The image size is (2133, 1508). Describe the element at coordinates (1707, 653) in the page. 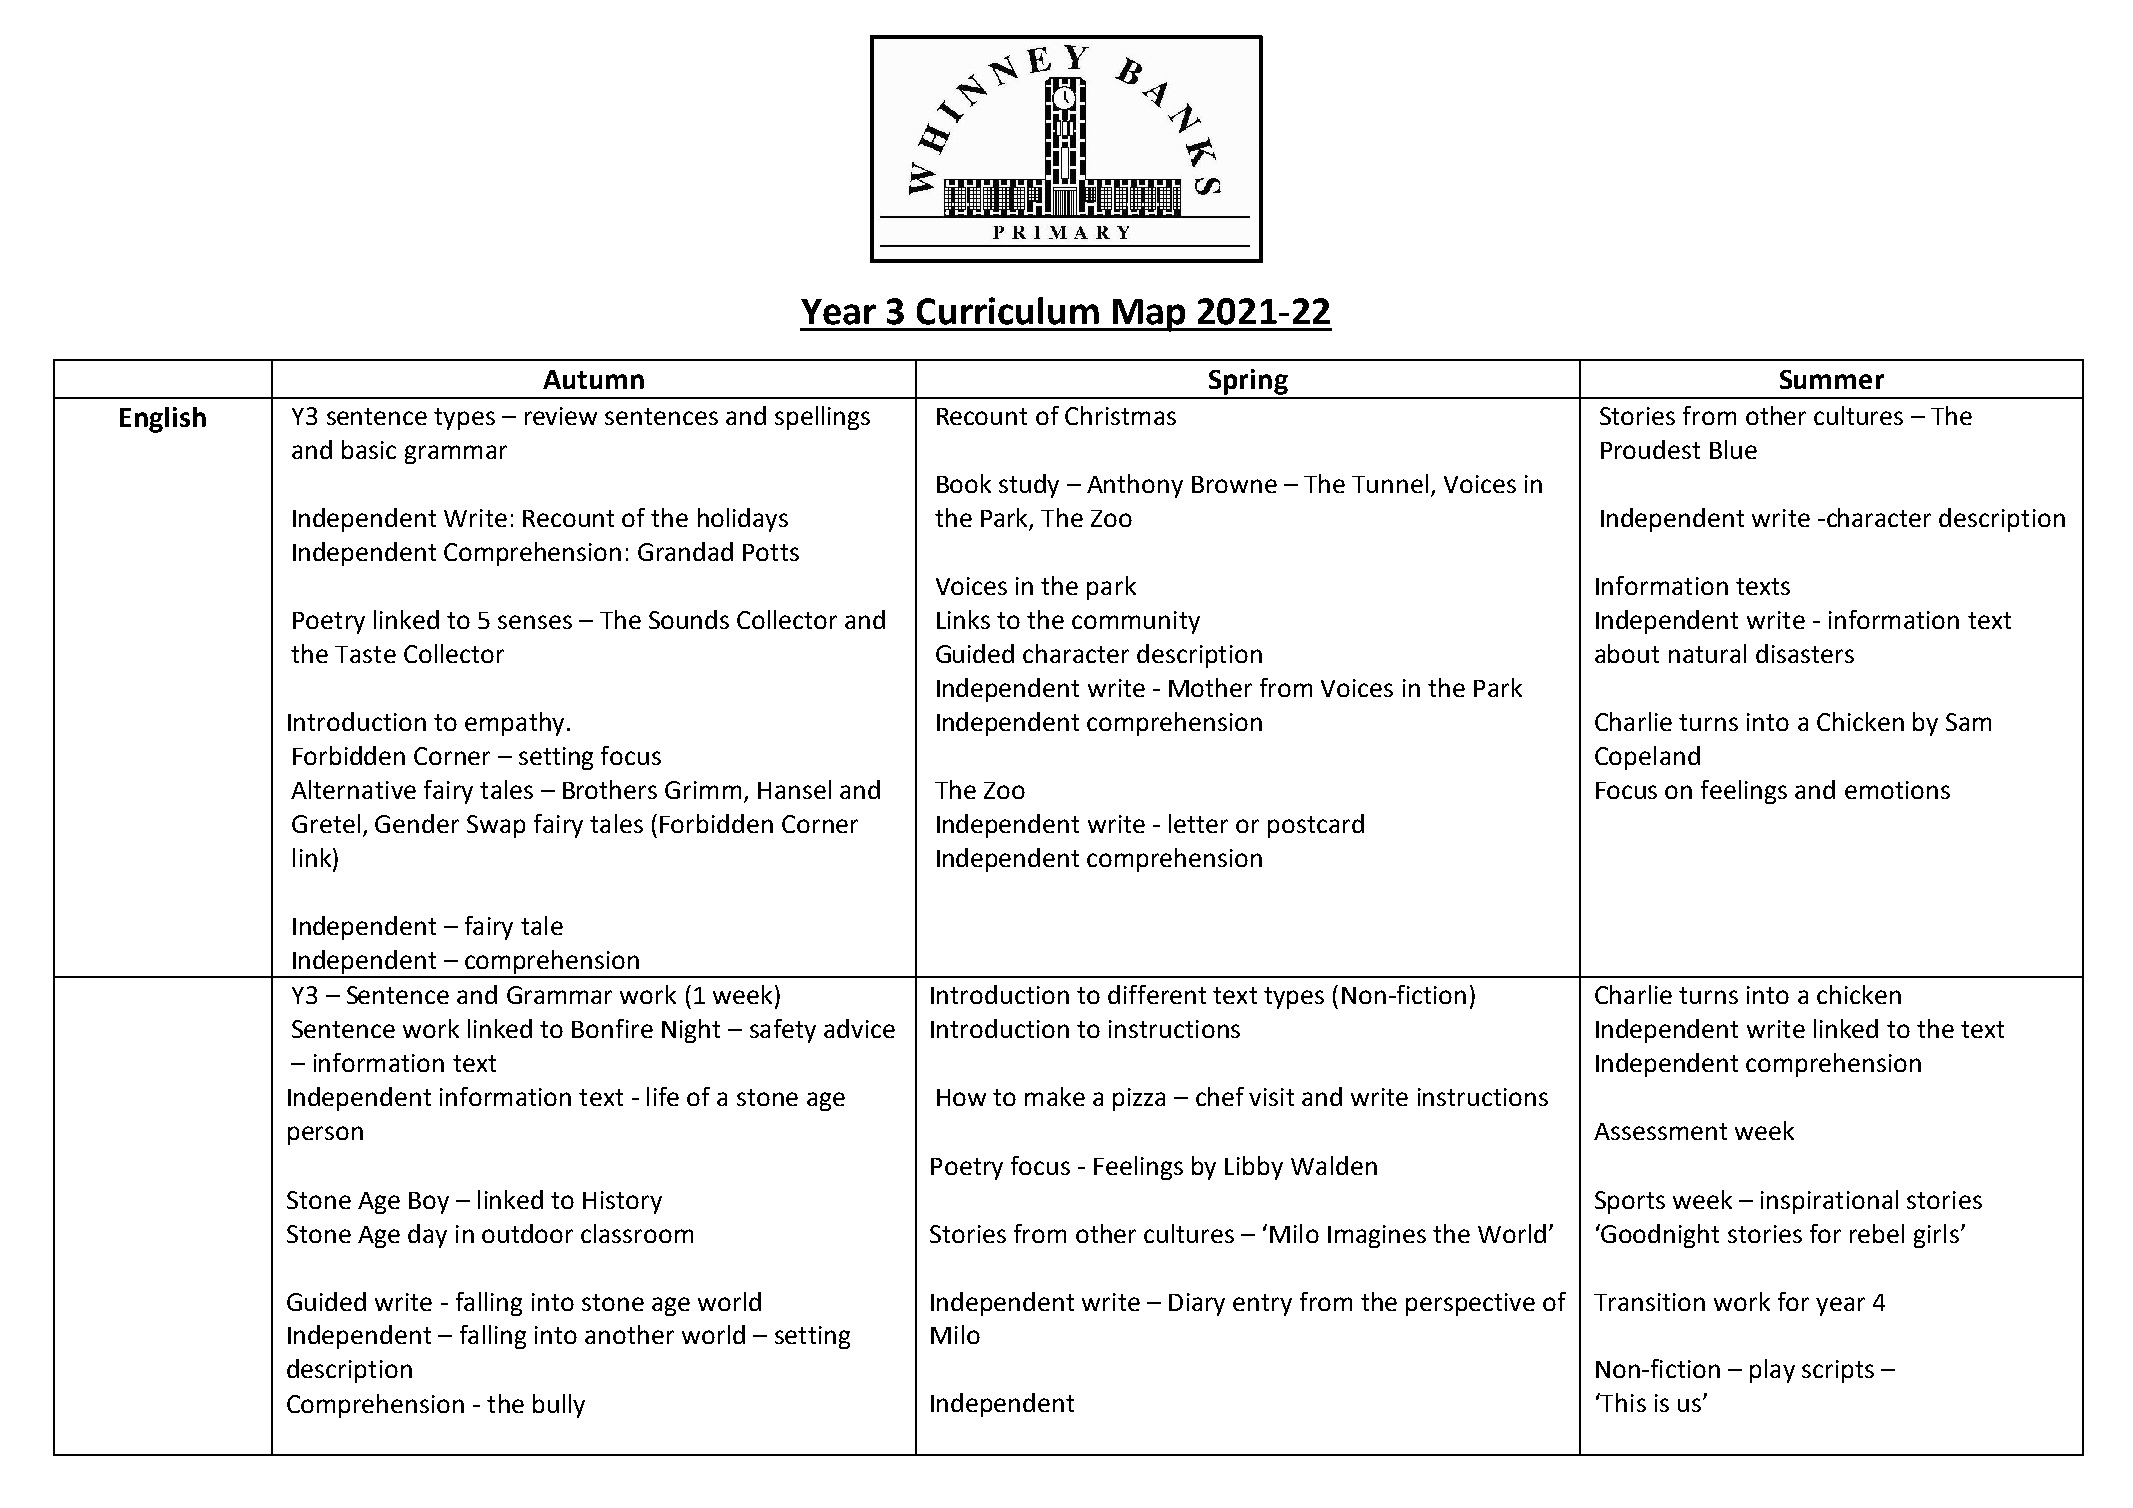

I see `natural` at that location.
